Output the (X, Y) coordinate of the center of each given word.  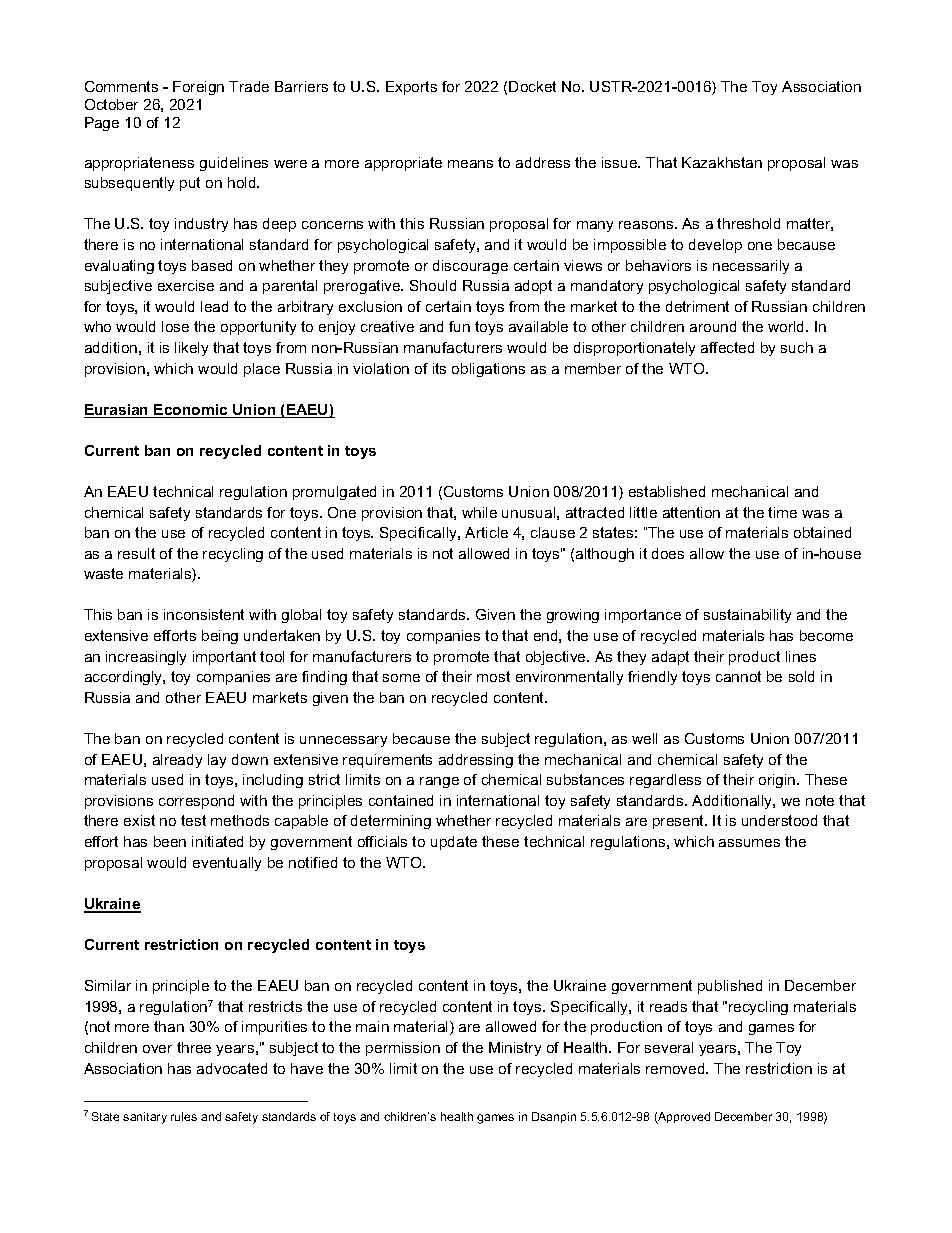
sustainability (747, 616)
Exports (411, 88)
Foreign (198, 88)
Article (486, 532)
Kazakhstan (722, 162)
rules (184, 1116)
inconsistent (204, 614)
